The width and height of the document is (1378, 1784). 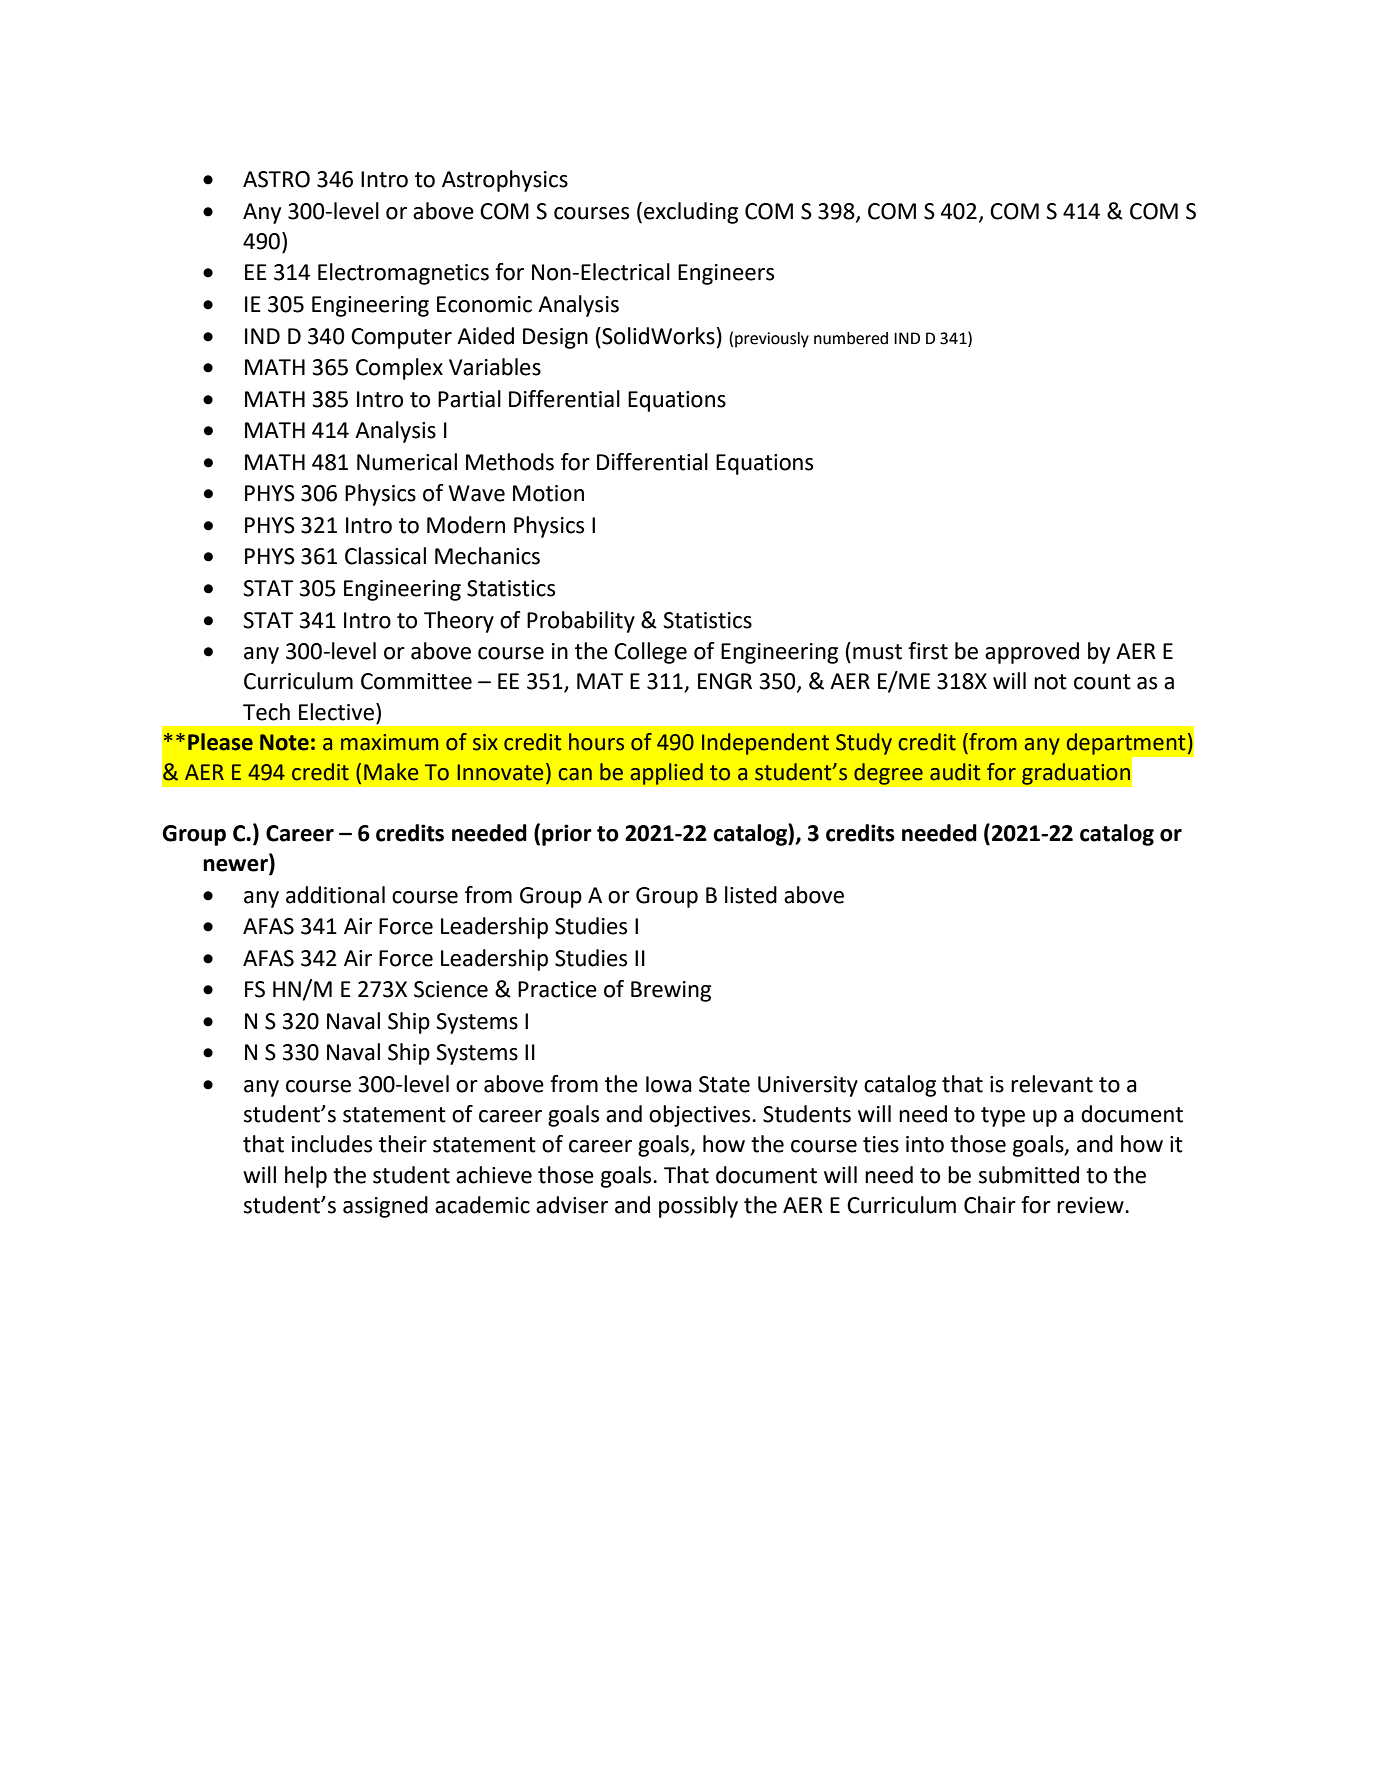 I want to click on approved, so click(x=1032, y=653).
